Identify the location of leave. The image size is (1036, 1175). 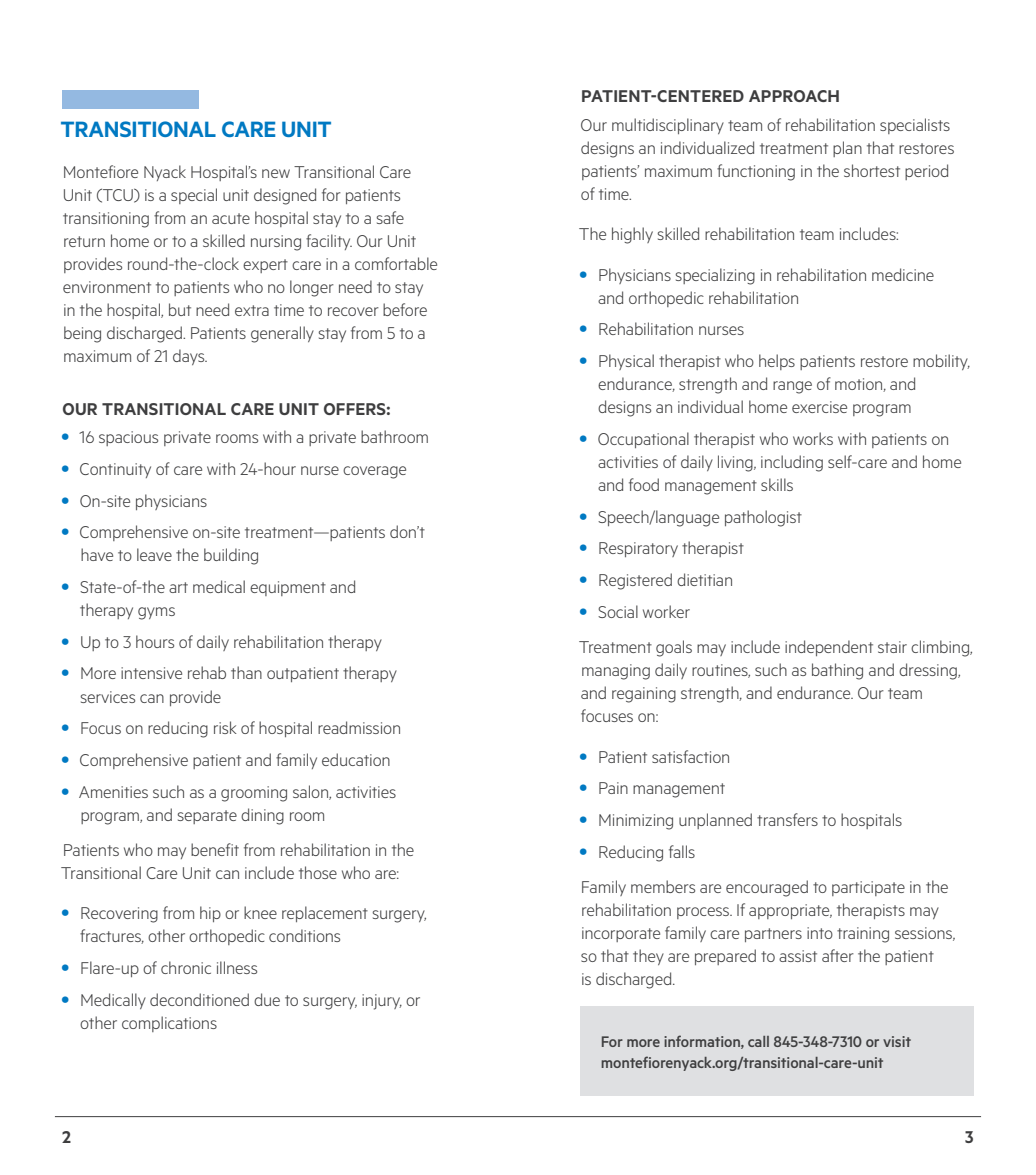
(154, 554).
